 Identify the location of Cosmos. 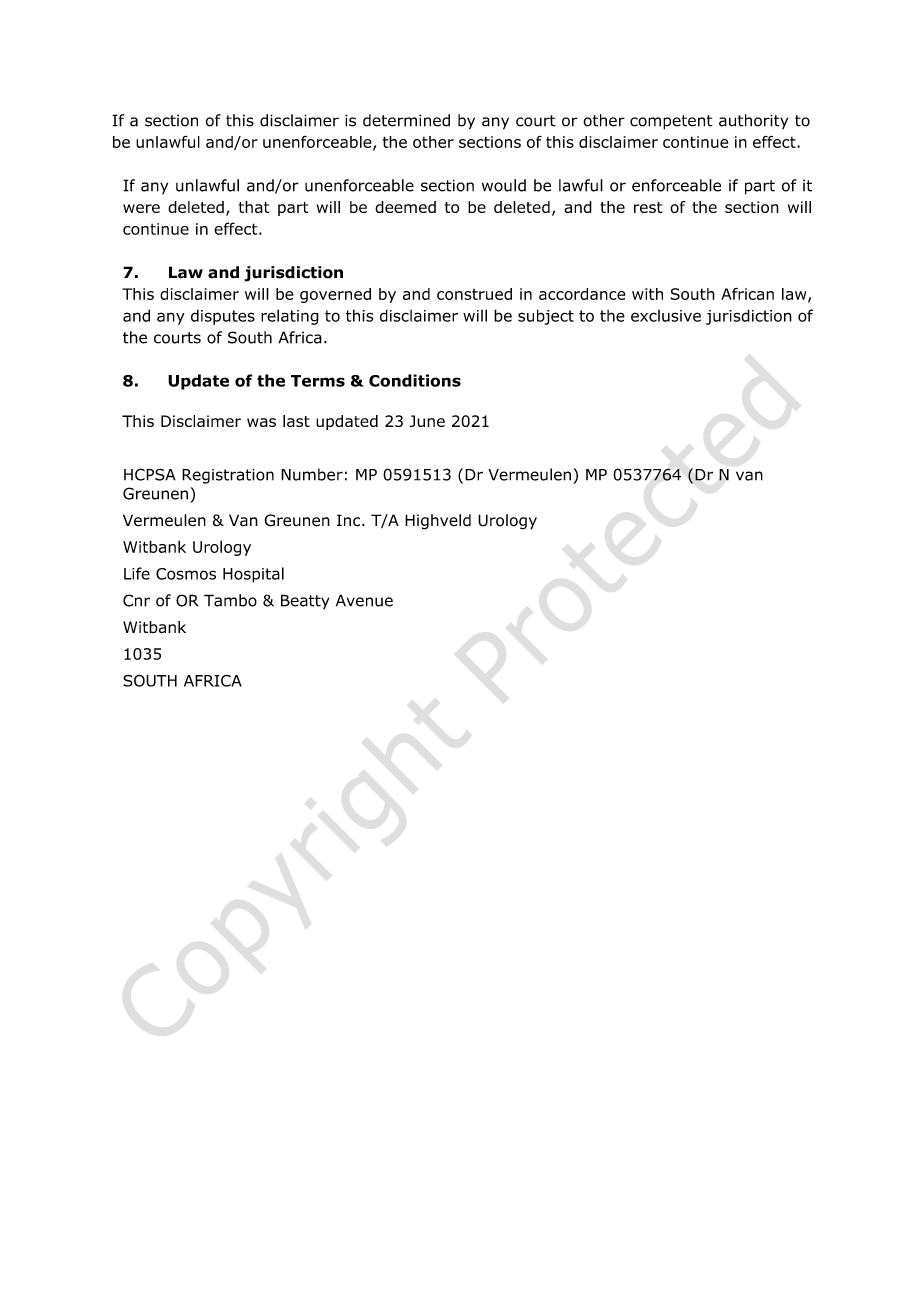
(186, 574).
